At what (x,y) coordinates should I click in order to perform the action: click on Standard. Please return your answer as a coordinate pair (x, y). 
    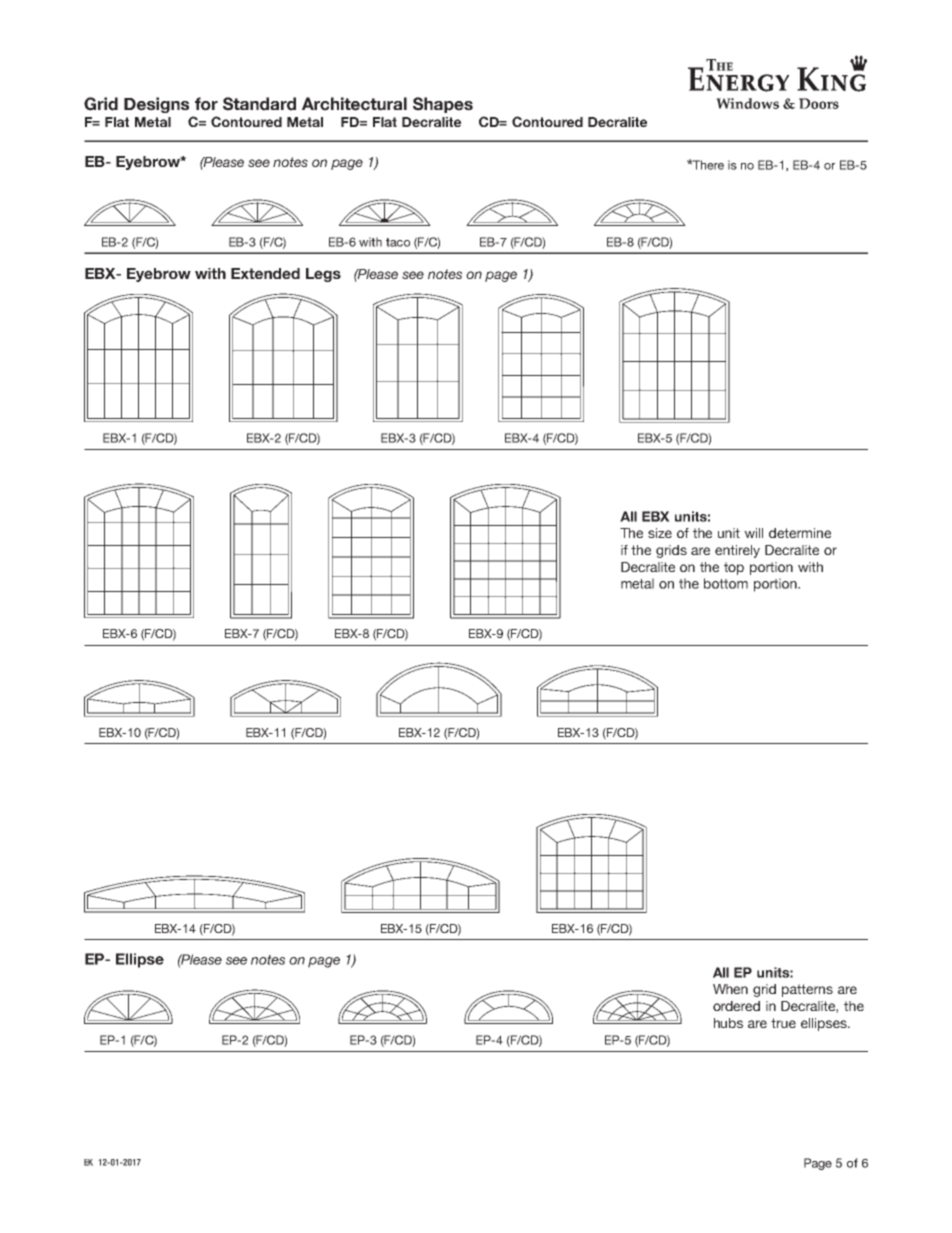
    Looking at the image, I should click on (259, 104).
